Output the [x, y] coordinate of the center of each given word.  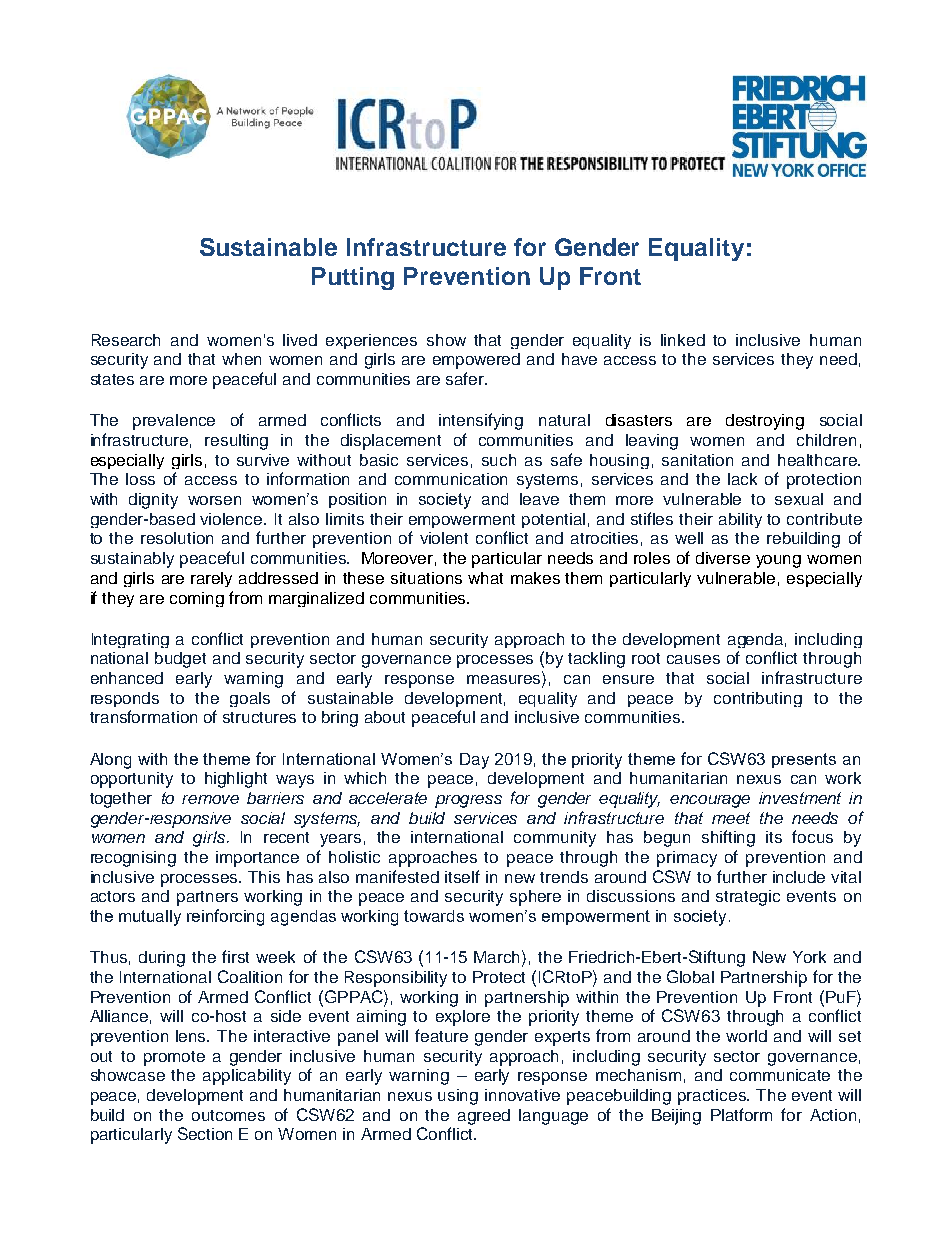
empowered [476, 361]
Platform [741, 1114]
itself [462, 876]
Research [126, 340]
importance [257, 859]
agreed [484, 1117]
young [778, 561]
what [485, 578]
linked [683, 340]
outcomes [228, 1115]
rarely [211, 579]
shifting [728, 838]
